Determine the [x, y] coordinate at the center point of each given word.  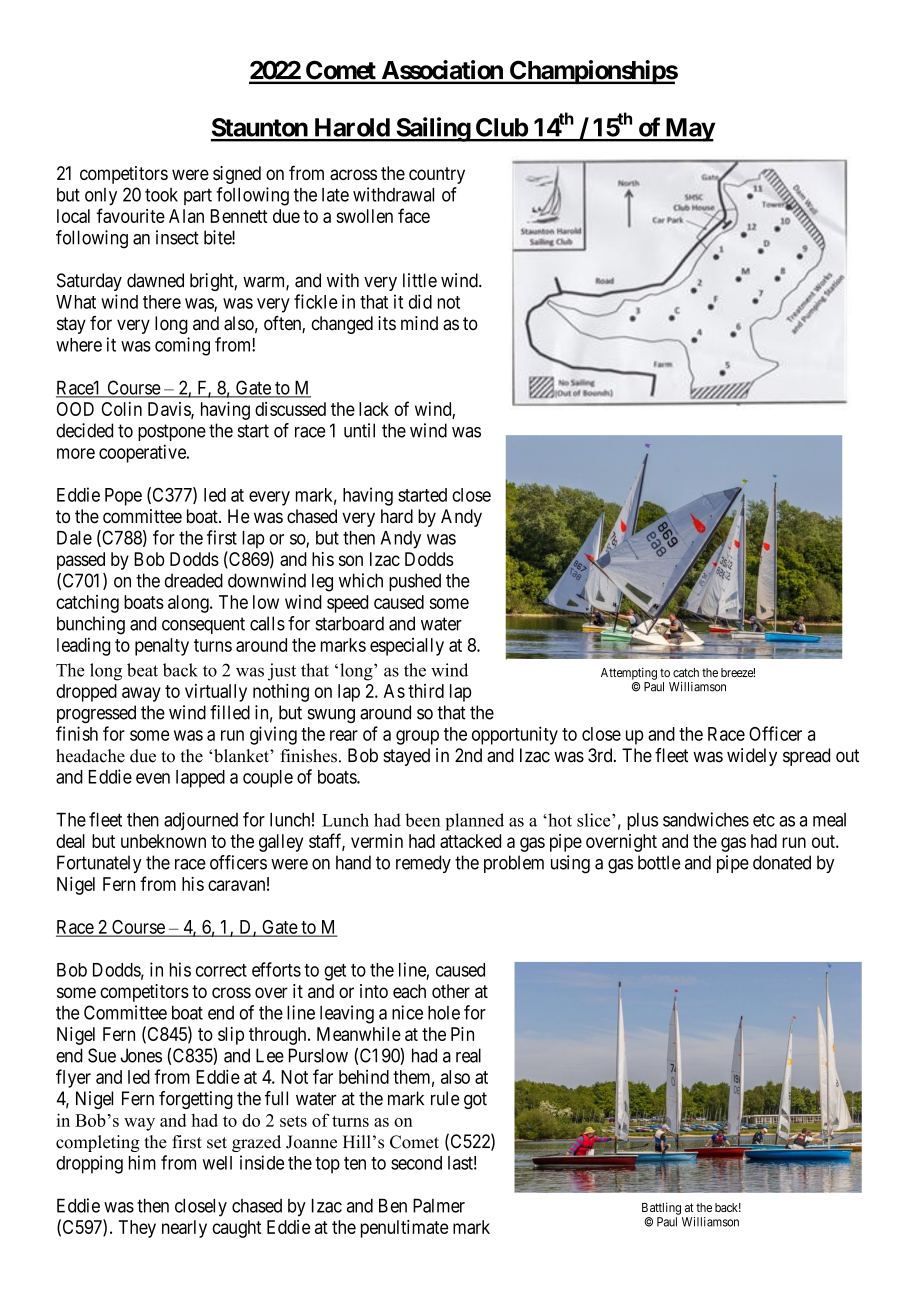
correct [221, 970]
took [161, 195]
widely [752, 757]
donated [782, 862]
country [437, 175]
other [451, 991]
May [689, 130]
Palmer [439, 1205]
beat [142, 670]
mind [419, 323]
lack [374, 409]
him [142, 1162]
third [426, 691]
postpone [172, 432]
